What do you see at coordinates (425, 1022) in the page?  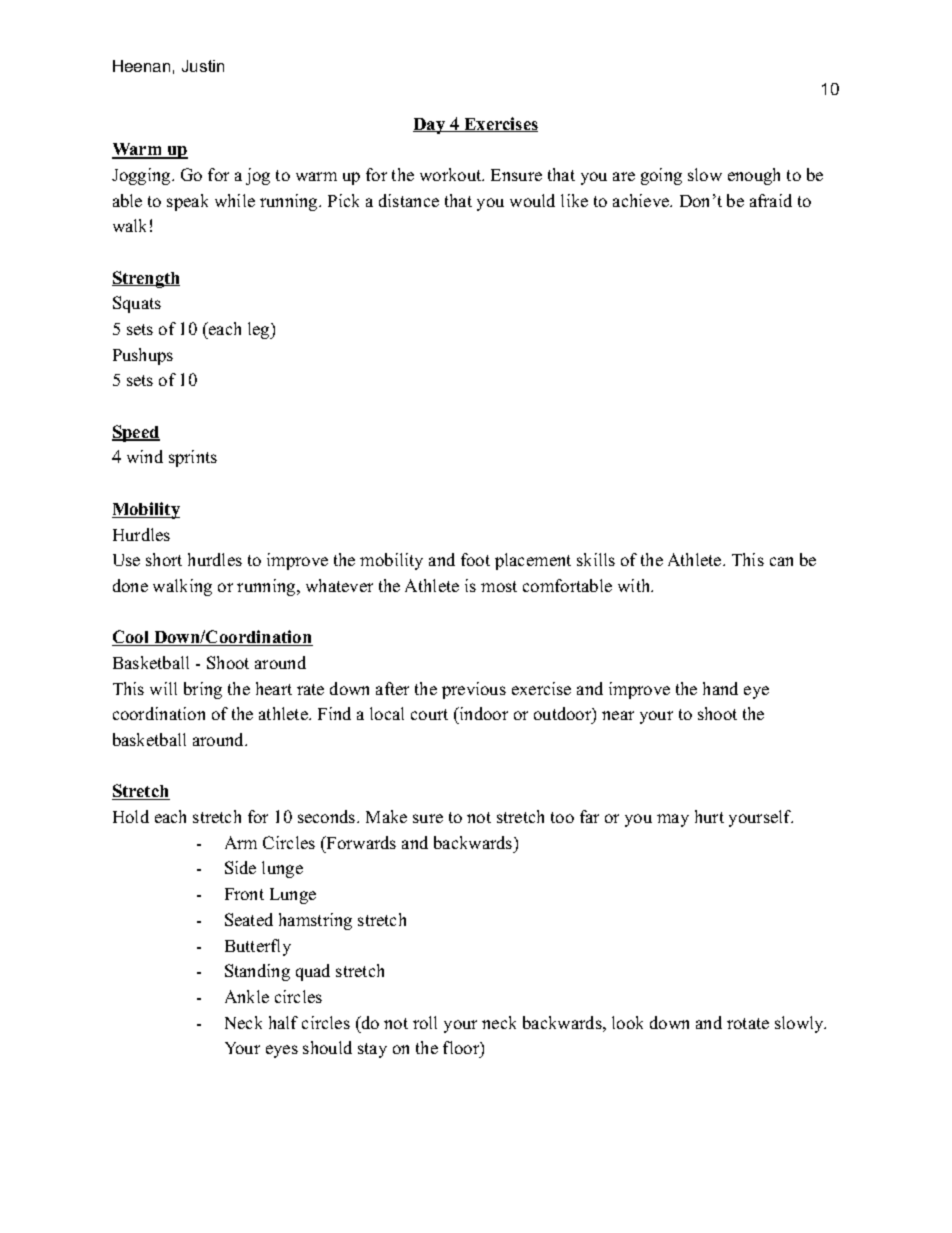 I see `roll` at bounding box center [425, 1022].
